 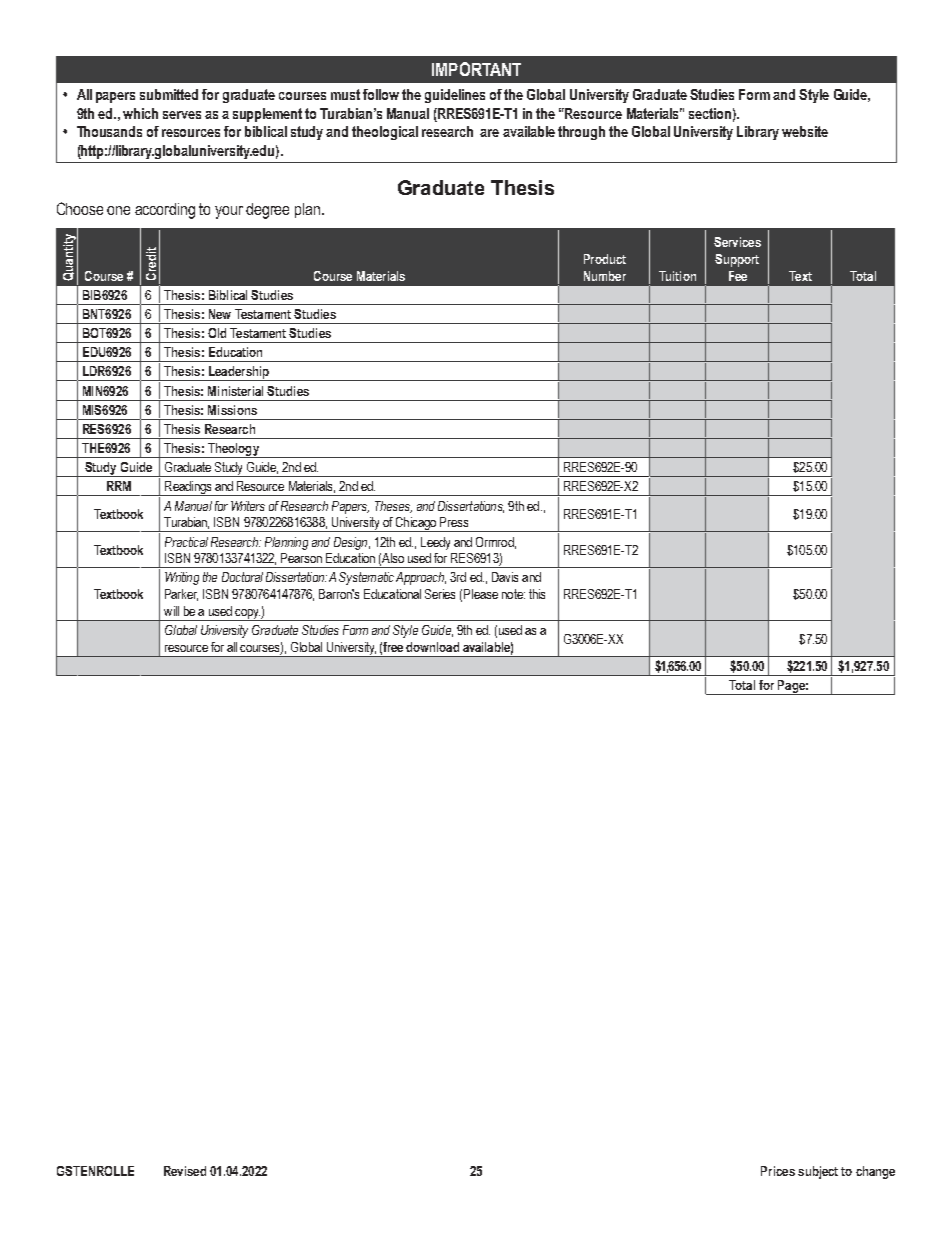 I want to click on Theology, so click(x=233, y=450).
